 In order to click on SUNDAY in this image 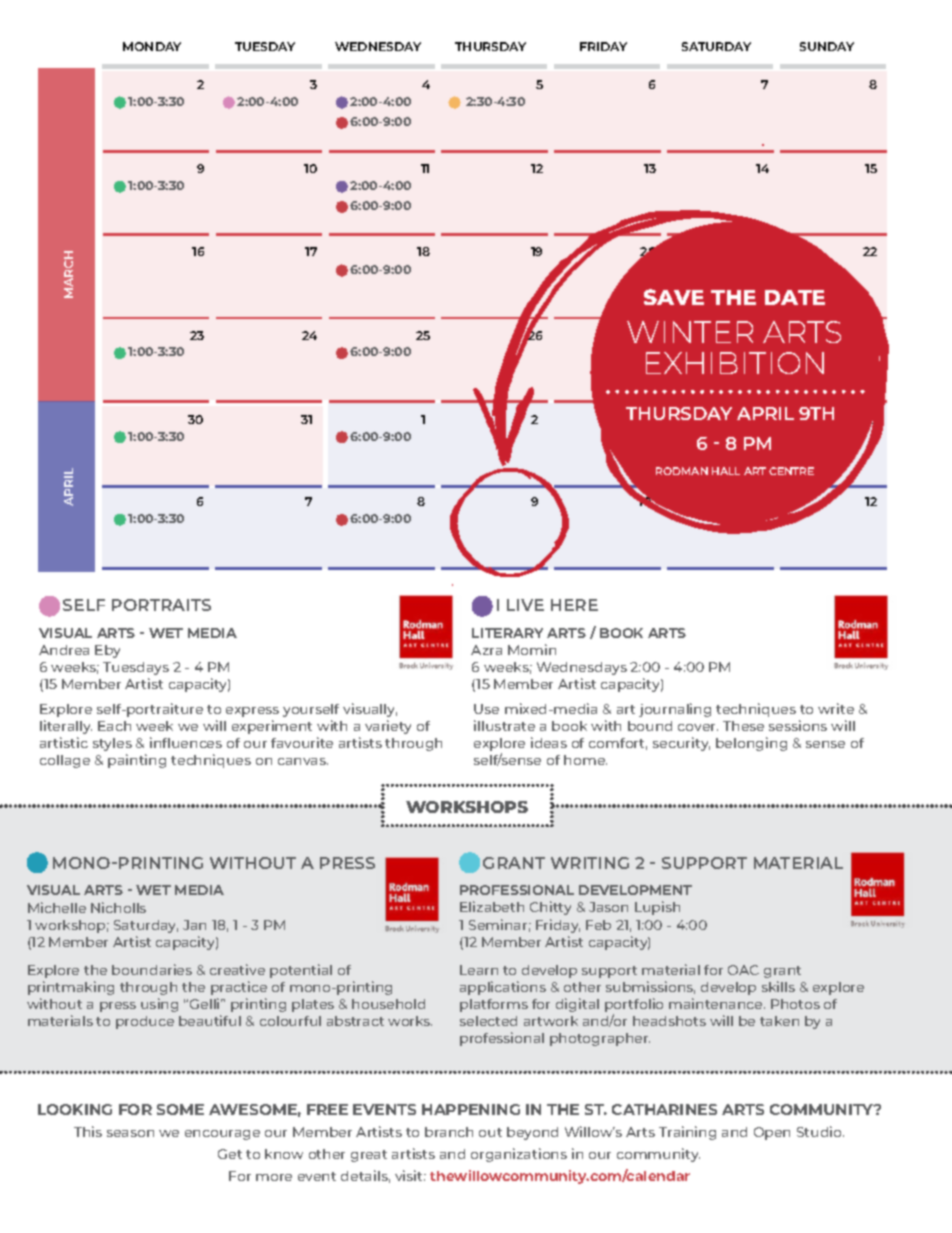, I will do `click(827, 46)`.
